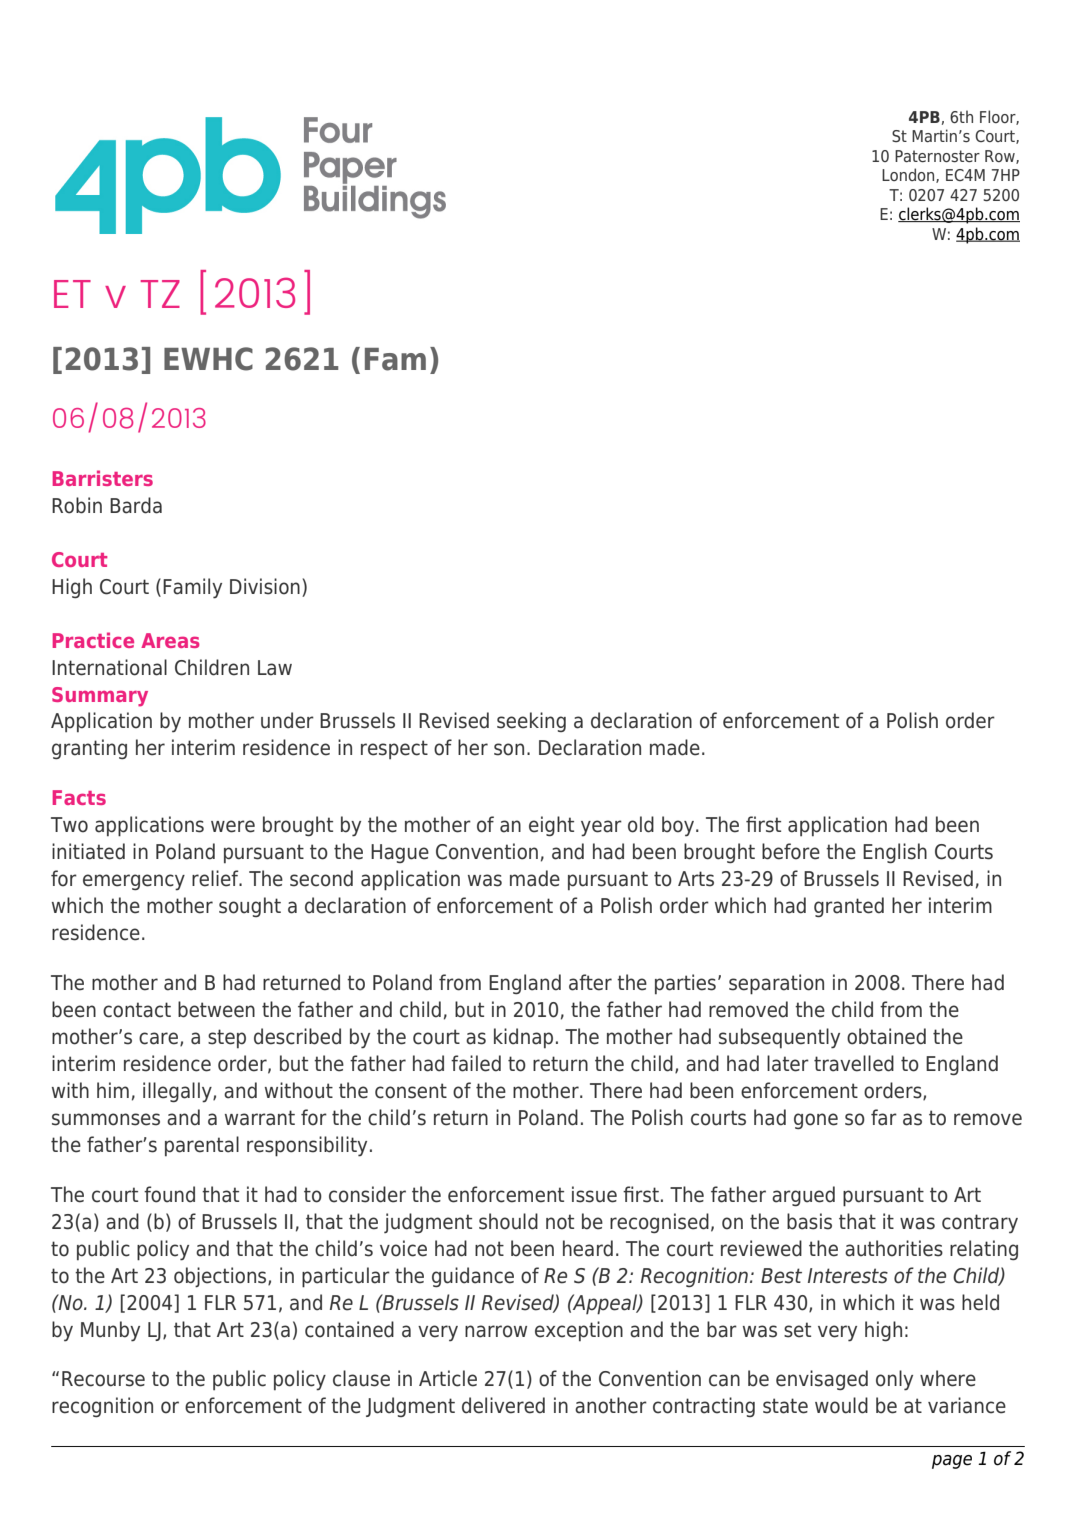 The height and width of the document is (1522, 1076). Describe the element at coordinates (937, 156) in the document. I see `Paternoster` at that location.
